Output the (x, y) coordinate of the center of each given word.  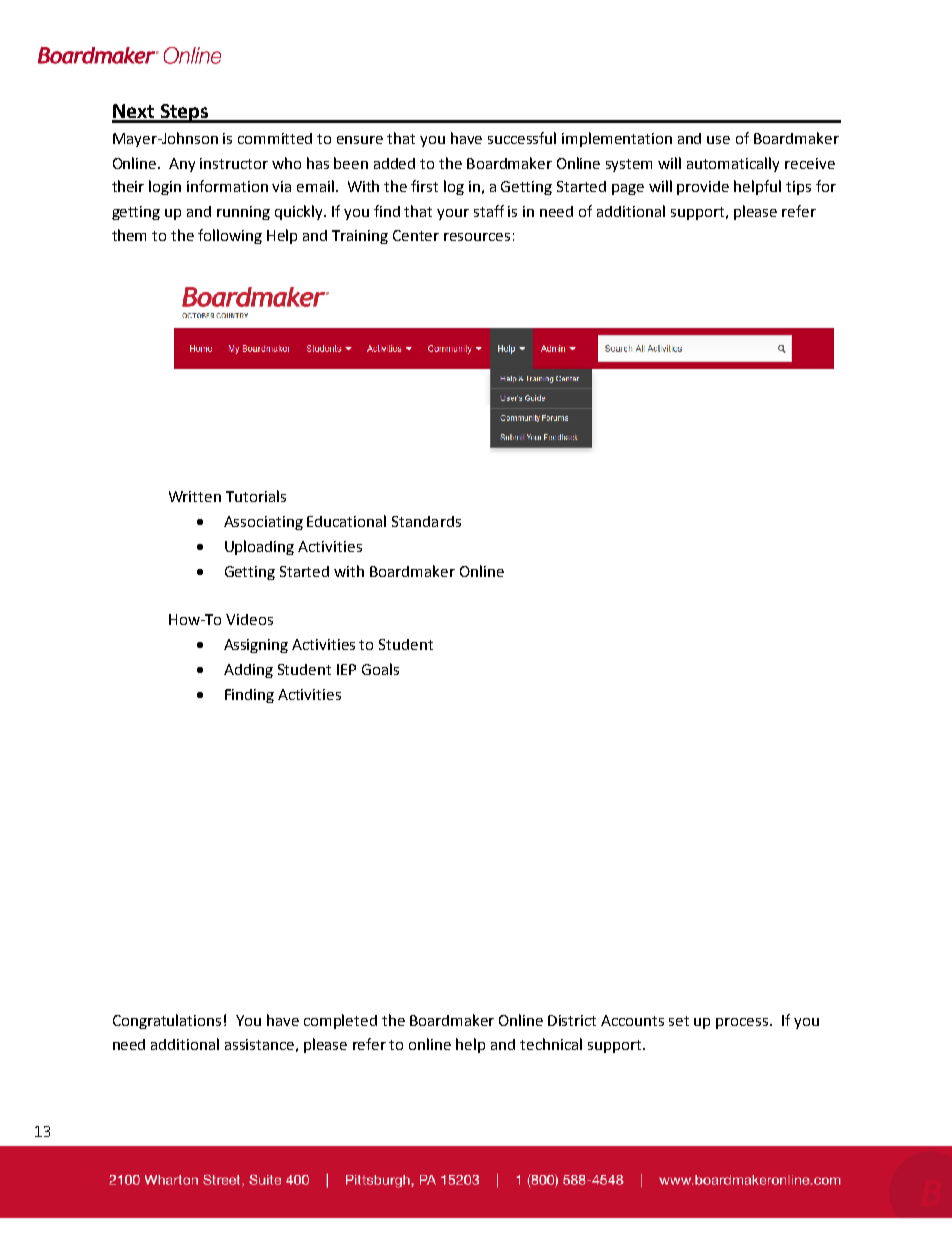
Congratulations (167, 1021)
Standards (426, 521)
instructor (234, 163)
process (743, 1023)
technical (551, 1044)
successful (522, 138)
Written (195, 496)
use (718, 140)
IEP (346, 669)
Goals (380, 669)
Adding (248, 671)
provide (703, 188)
